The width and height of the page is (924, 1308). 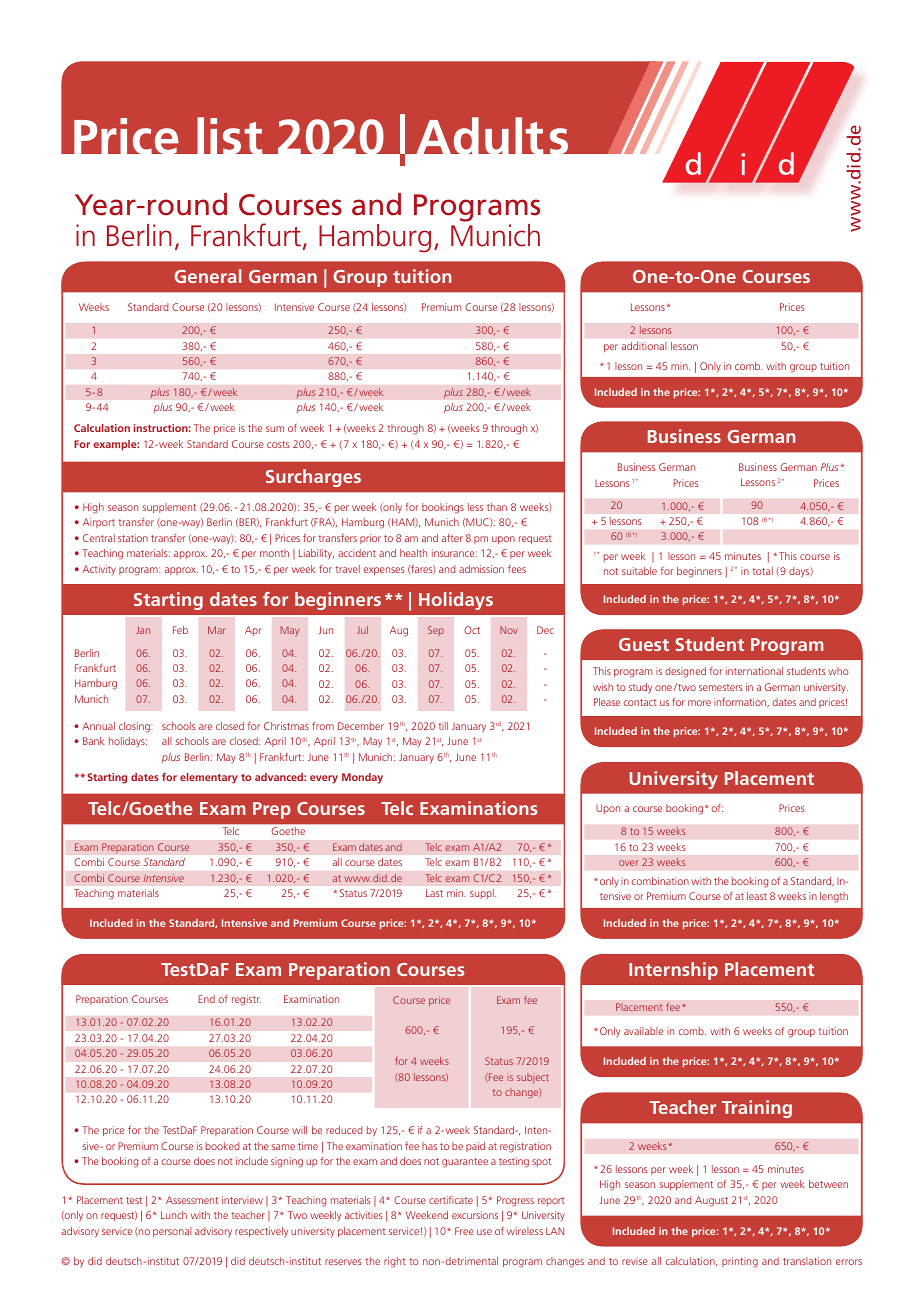 I want to click on General, so click(x=208, y=276).
